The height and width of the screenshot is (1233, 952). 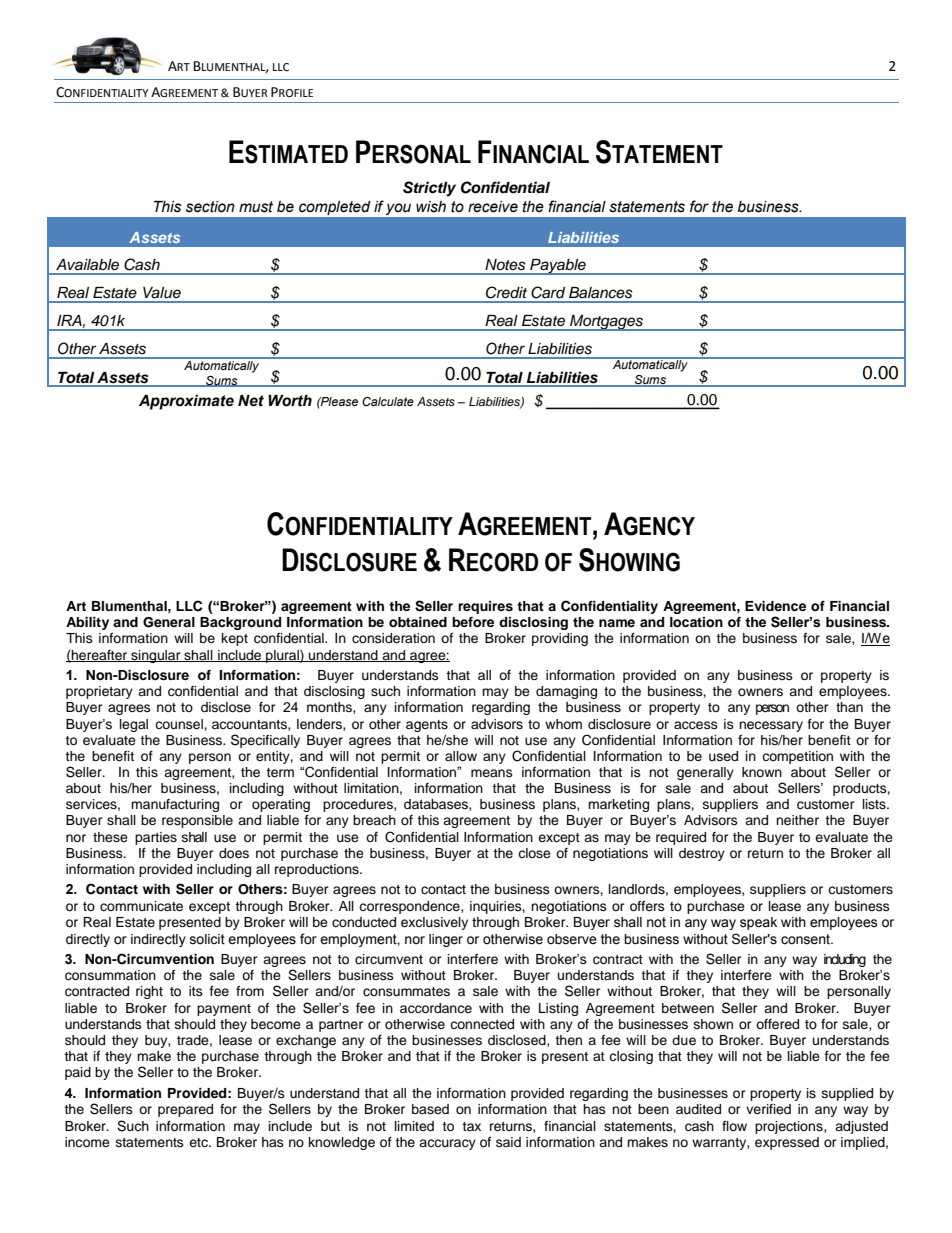 I want to click on means, so click(x=492, y=773).
